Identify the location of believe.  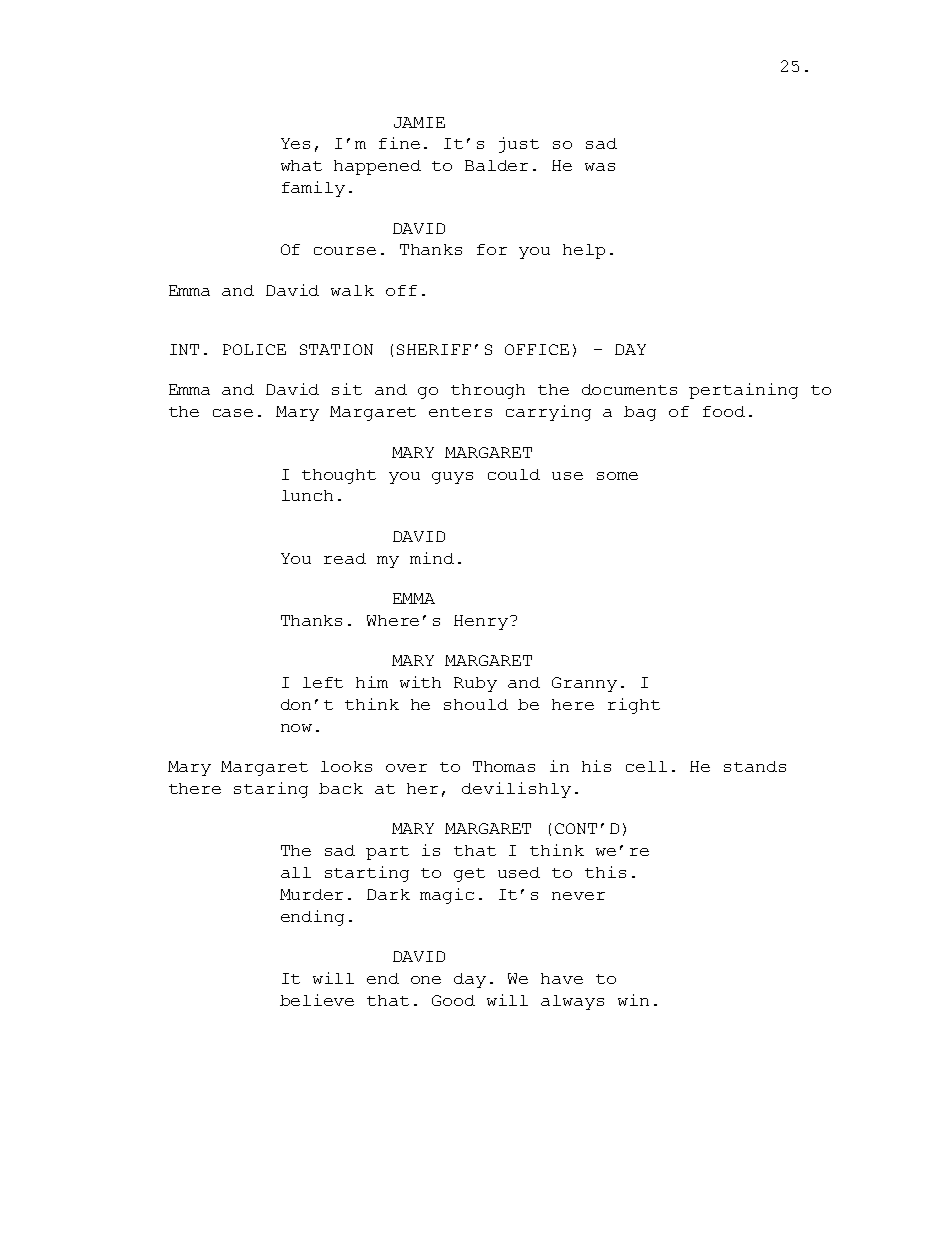
(317, 1000).
